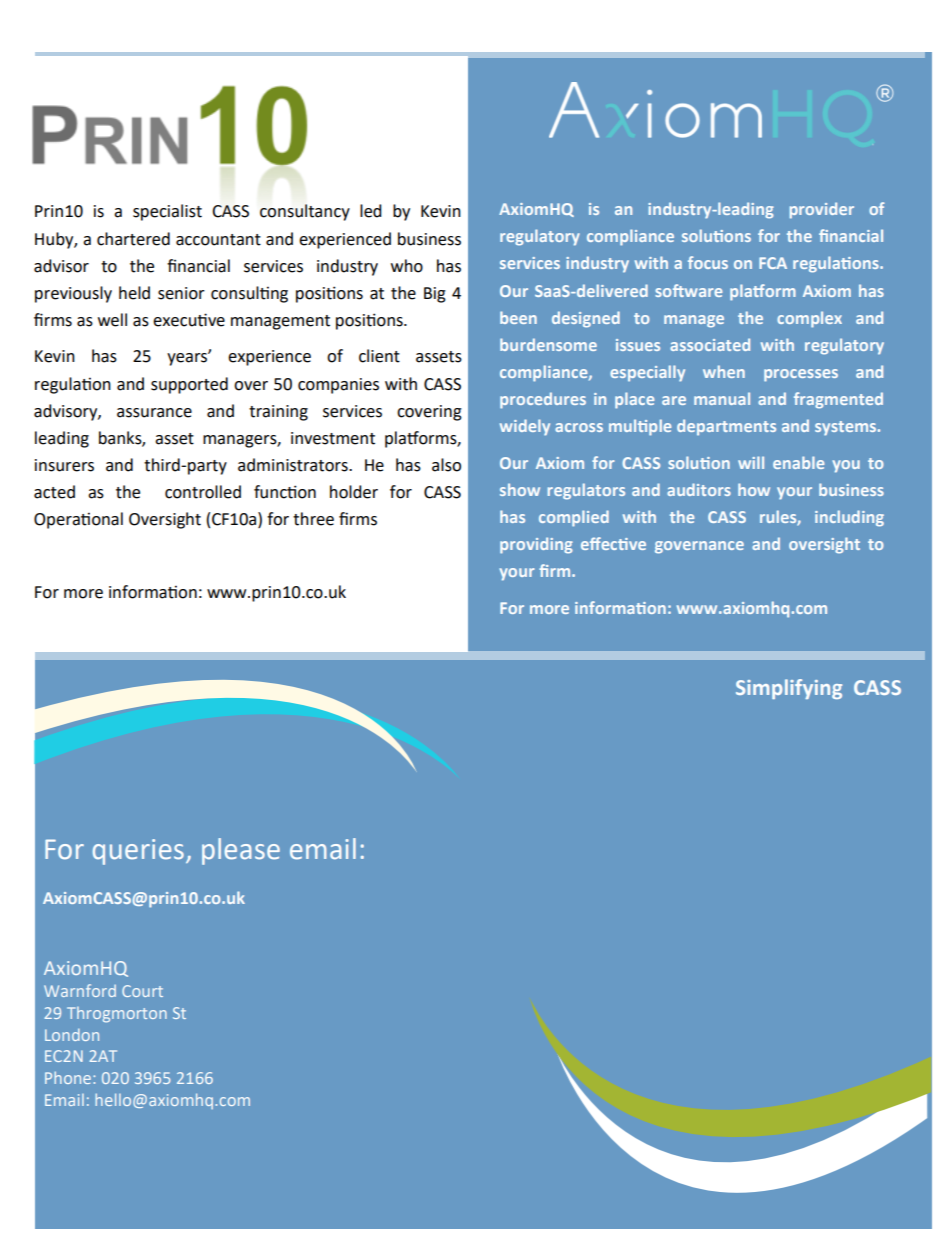  What do you see at coordinates (722, 398) in the image?
I see `manual` at bounding box center [722, 398].
